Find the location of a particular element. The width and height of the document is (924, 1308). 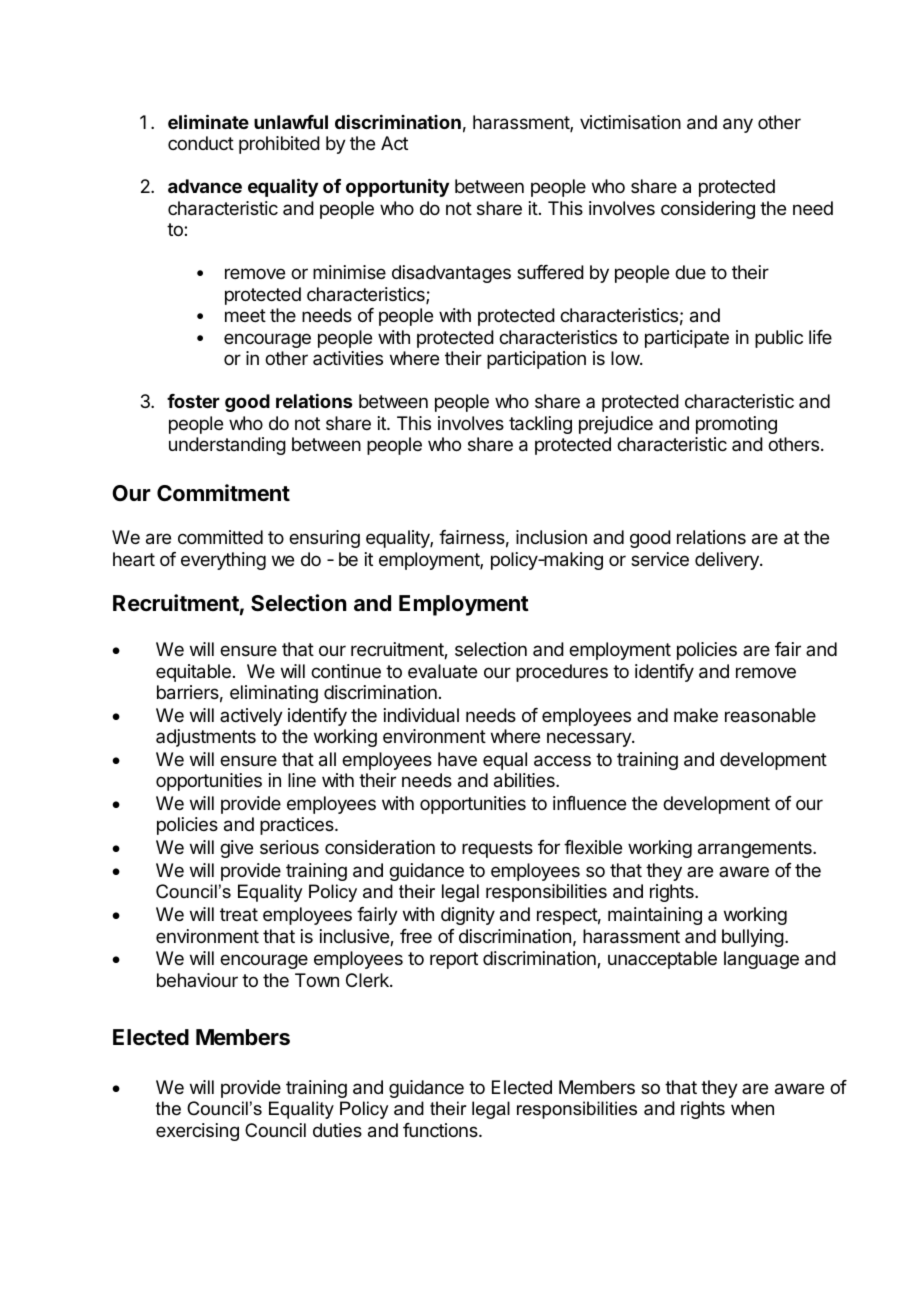

arrangements is located at coordinates (756, 849).
